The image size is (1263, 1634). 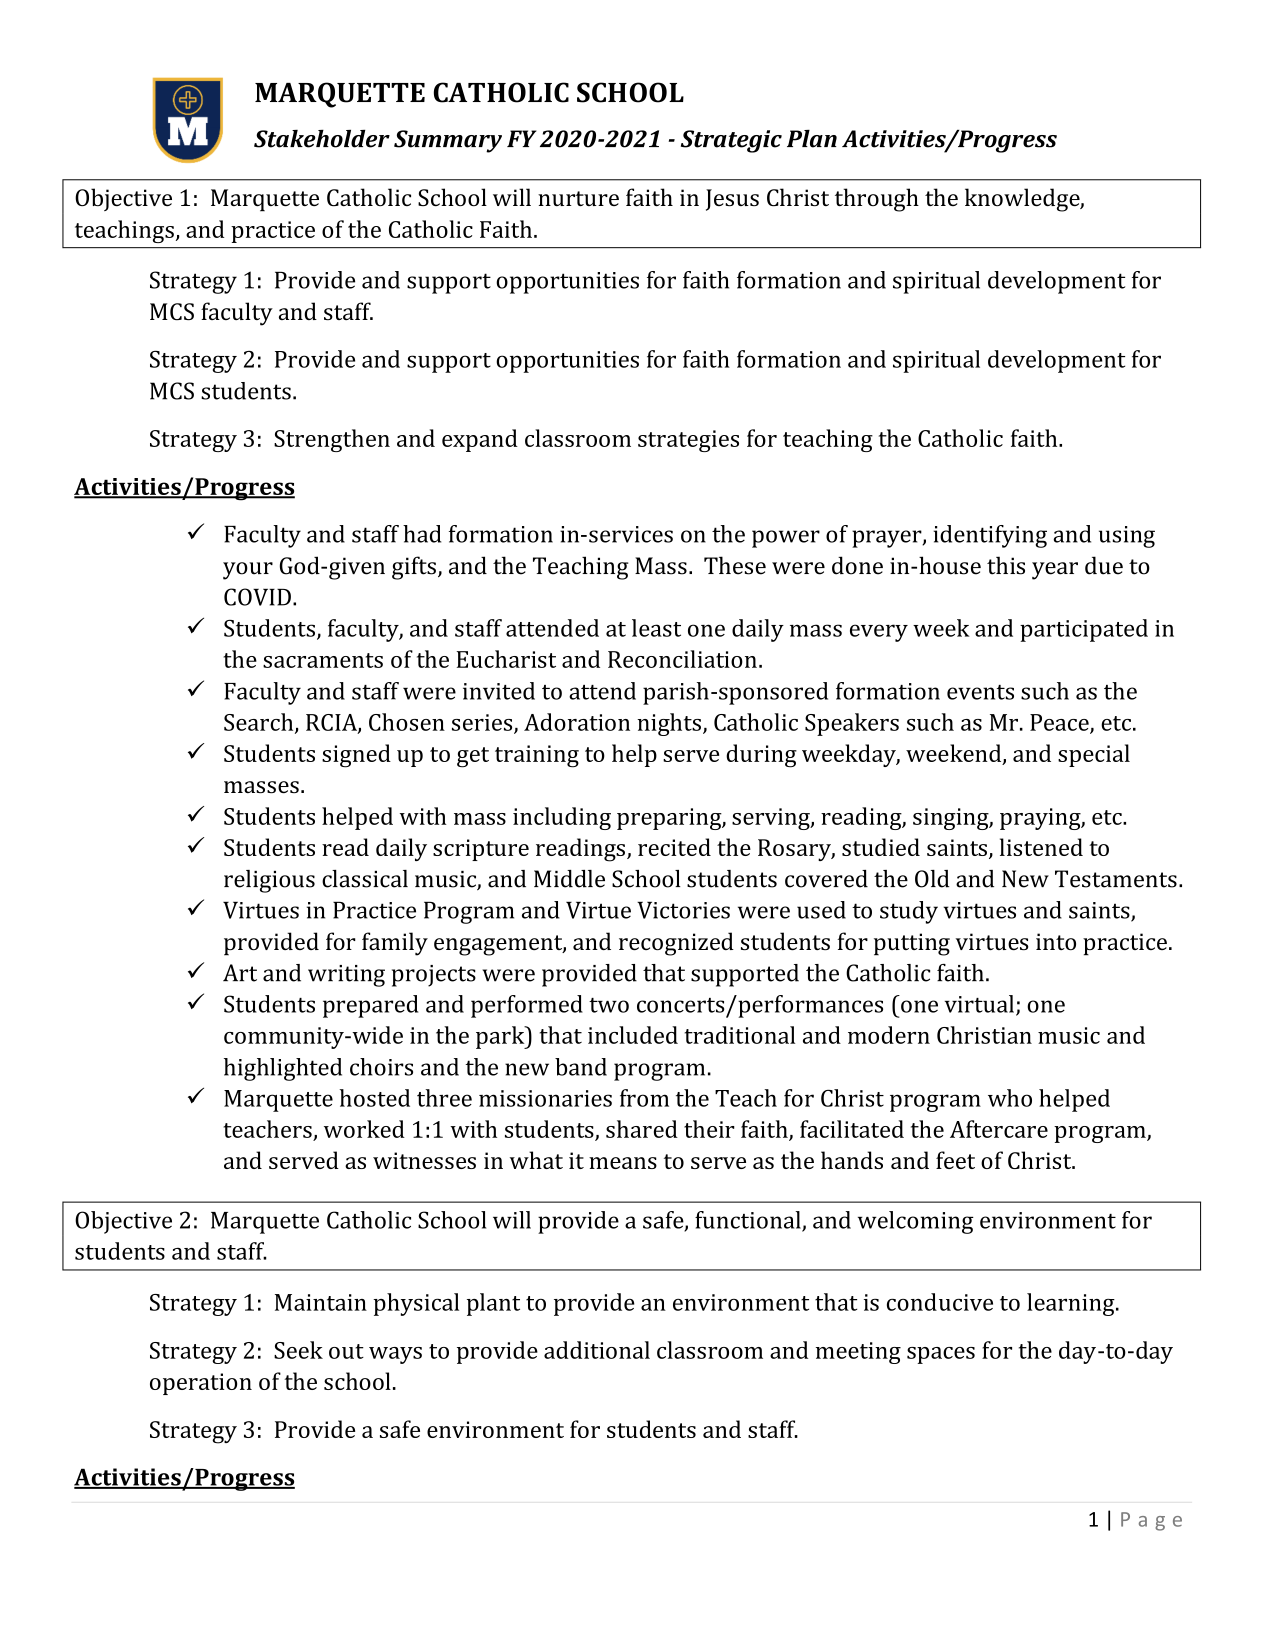 What do you see at coordinates (298, 1350) in the screenshot?
I see `Seek` at bounding box center [298, 1350].
